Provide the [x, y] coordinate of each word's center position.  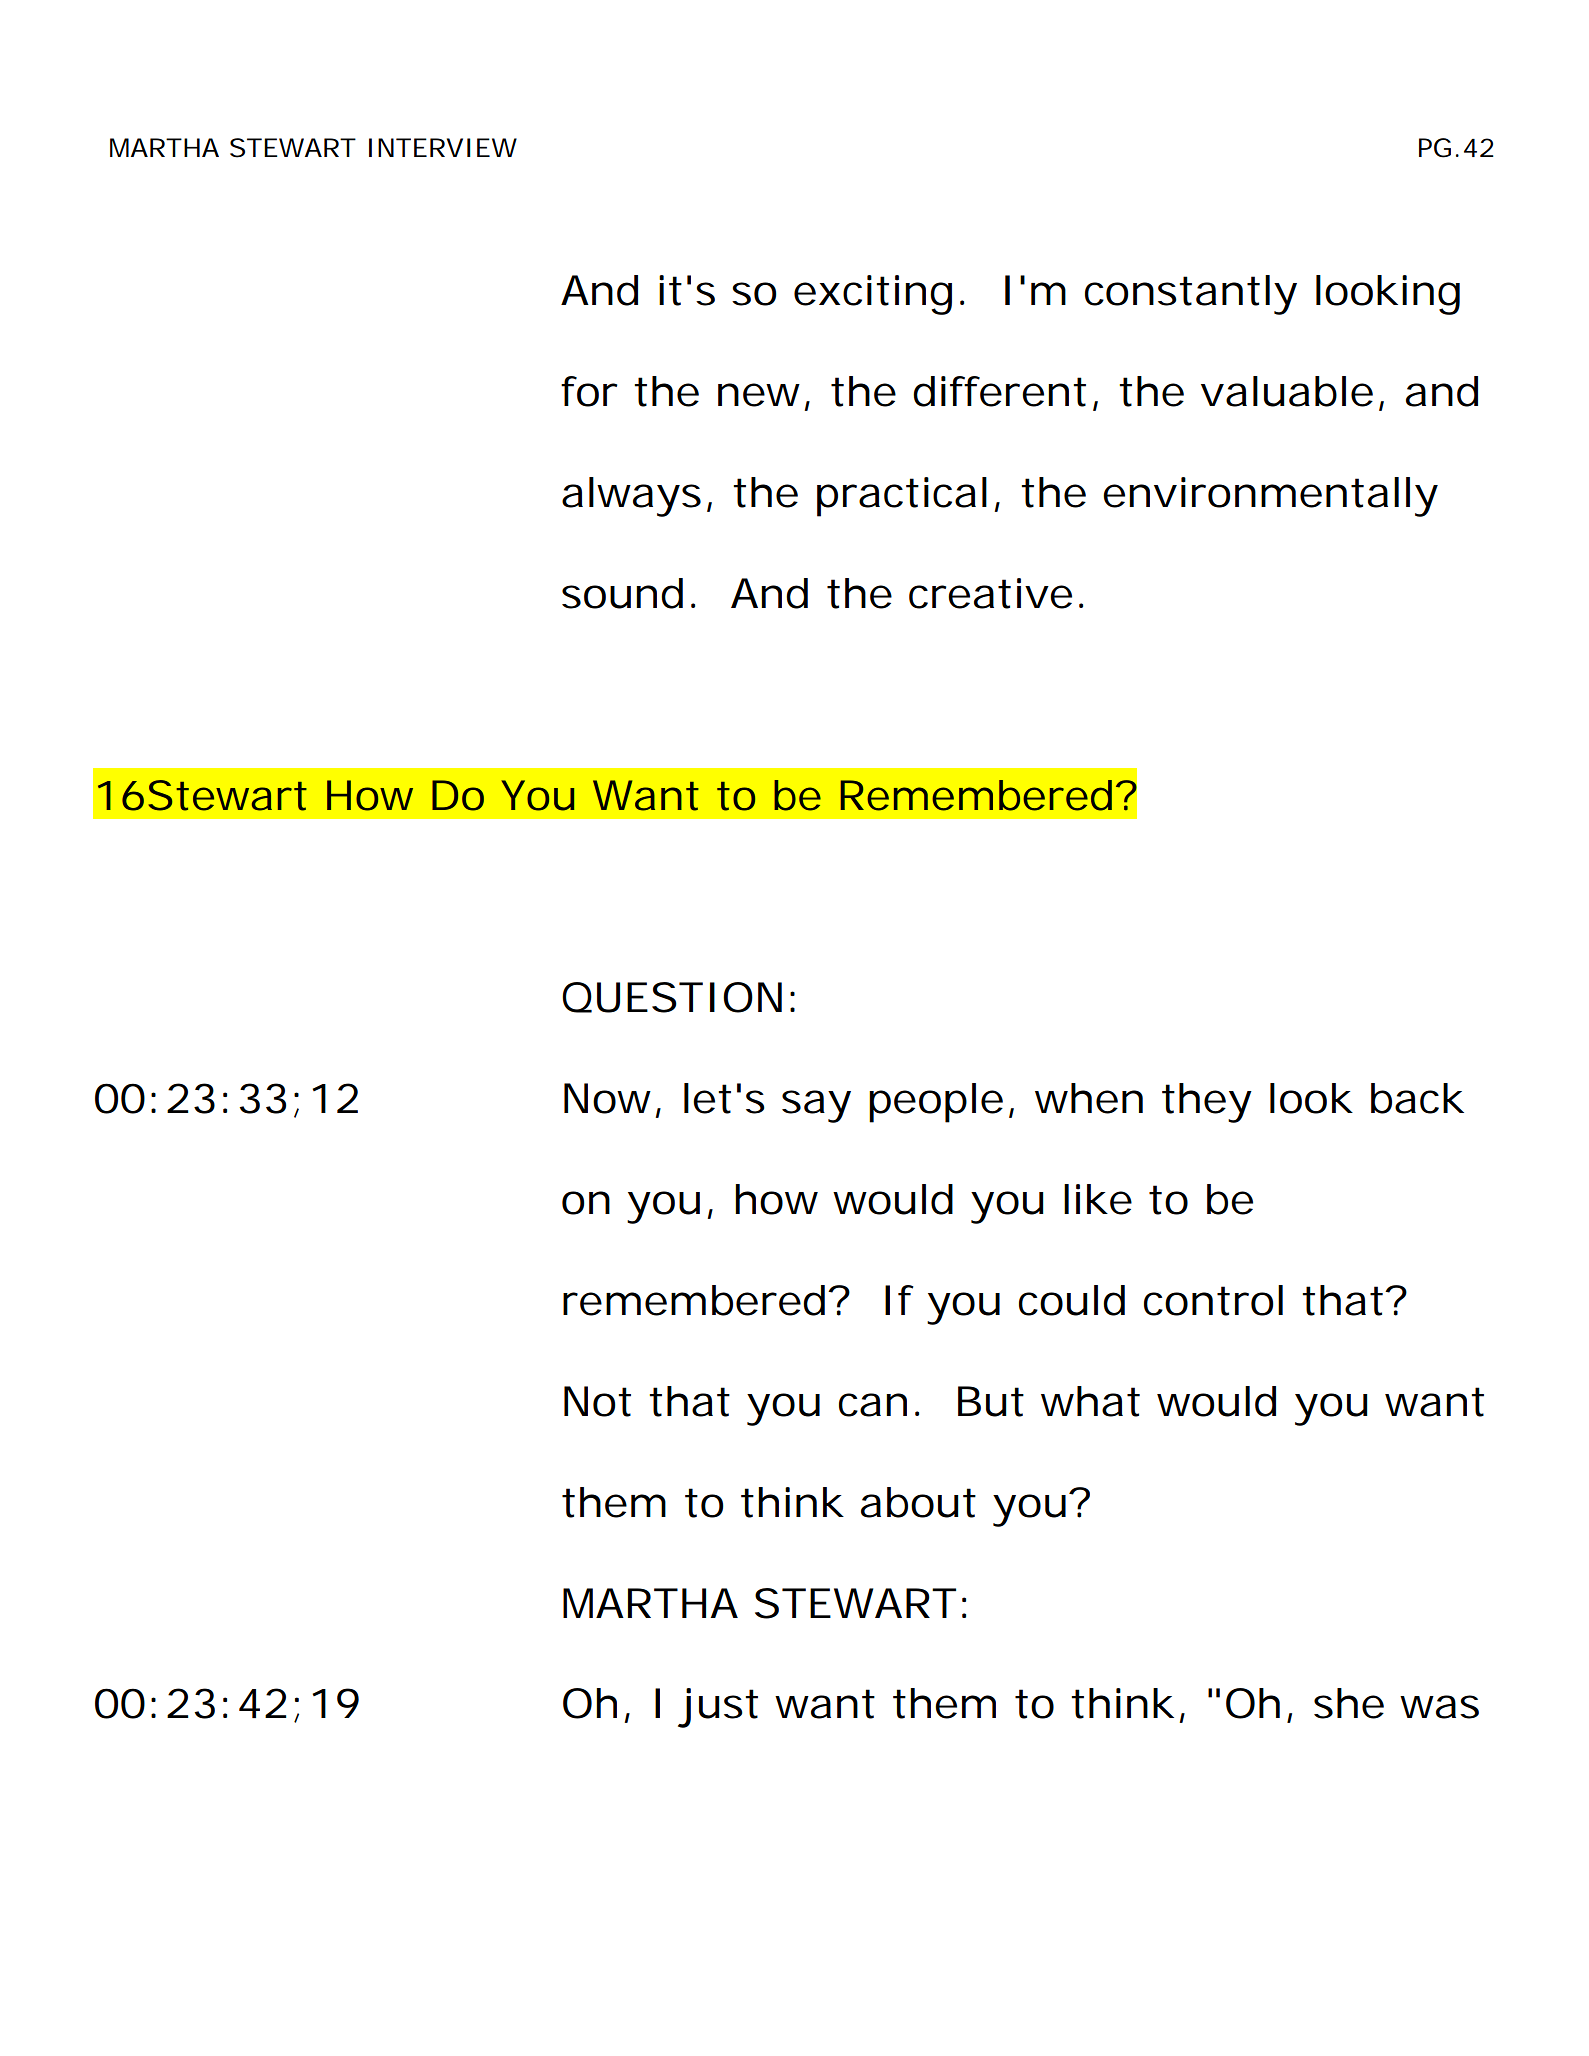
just [718, 1708]
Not [597, 1401]
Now [607, 1098]
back [1416, 1098]
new [759, 395]
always [631, 497]
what [1090, 1401]
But [991, 1401]
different [999, 391]
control [1213, 1300]
